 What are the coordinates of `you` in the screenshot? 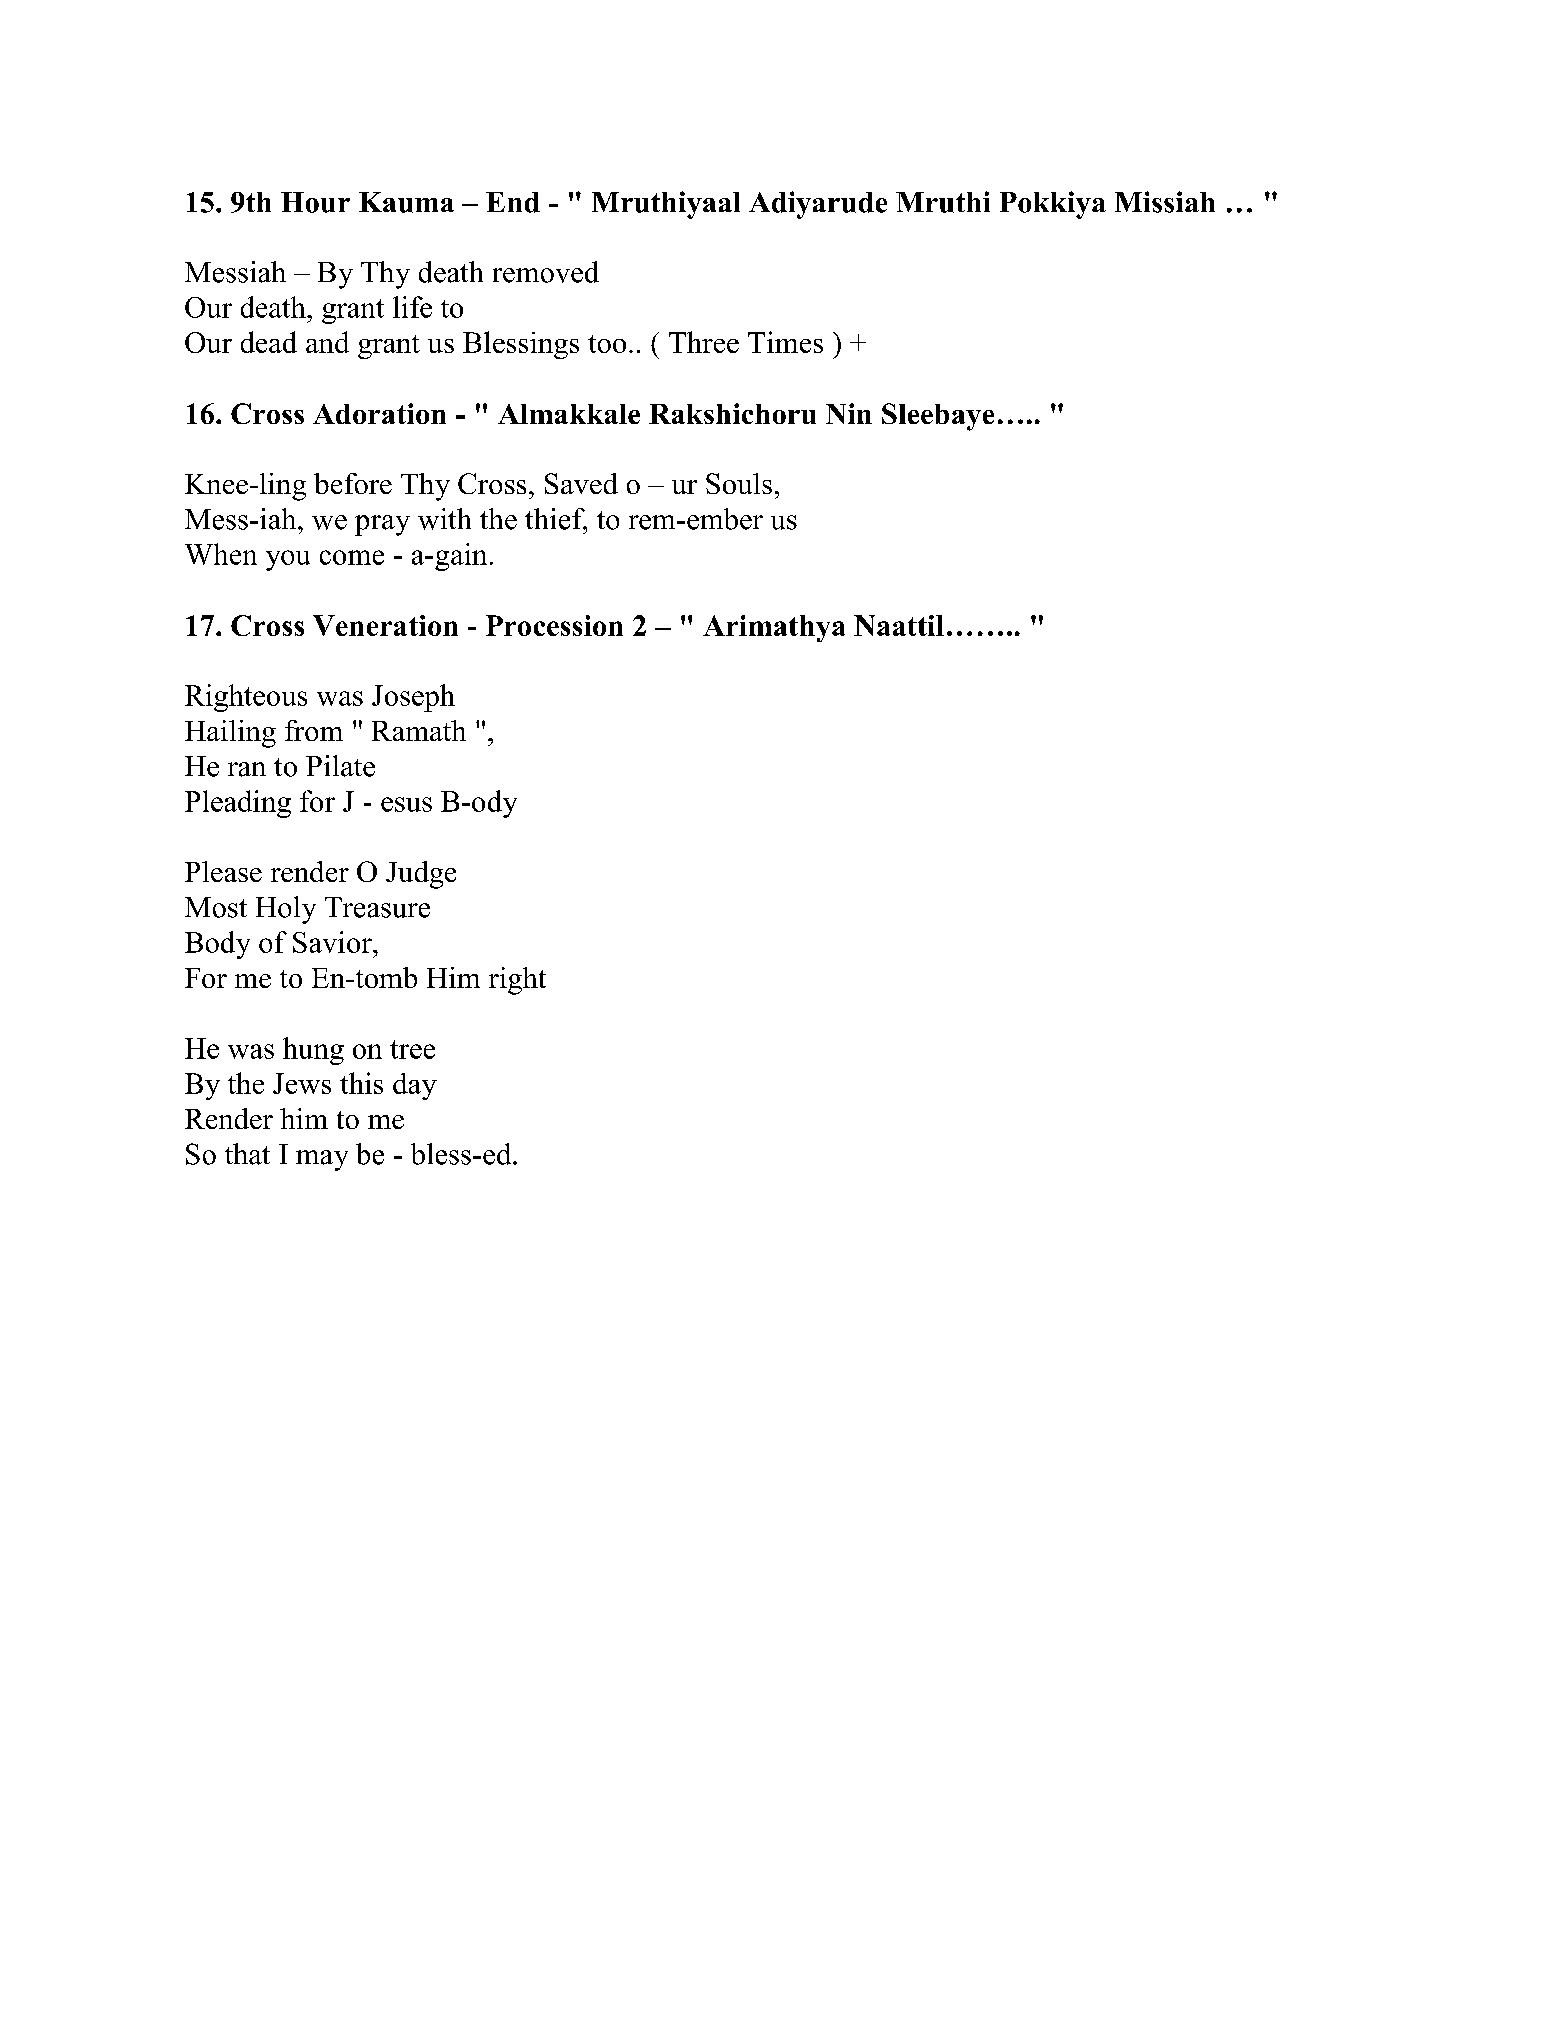 It's located at (288, 560).
